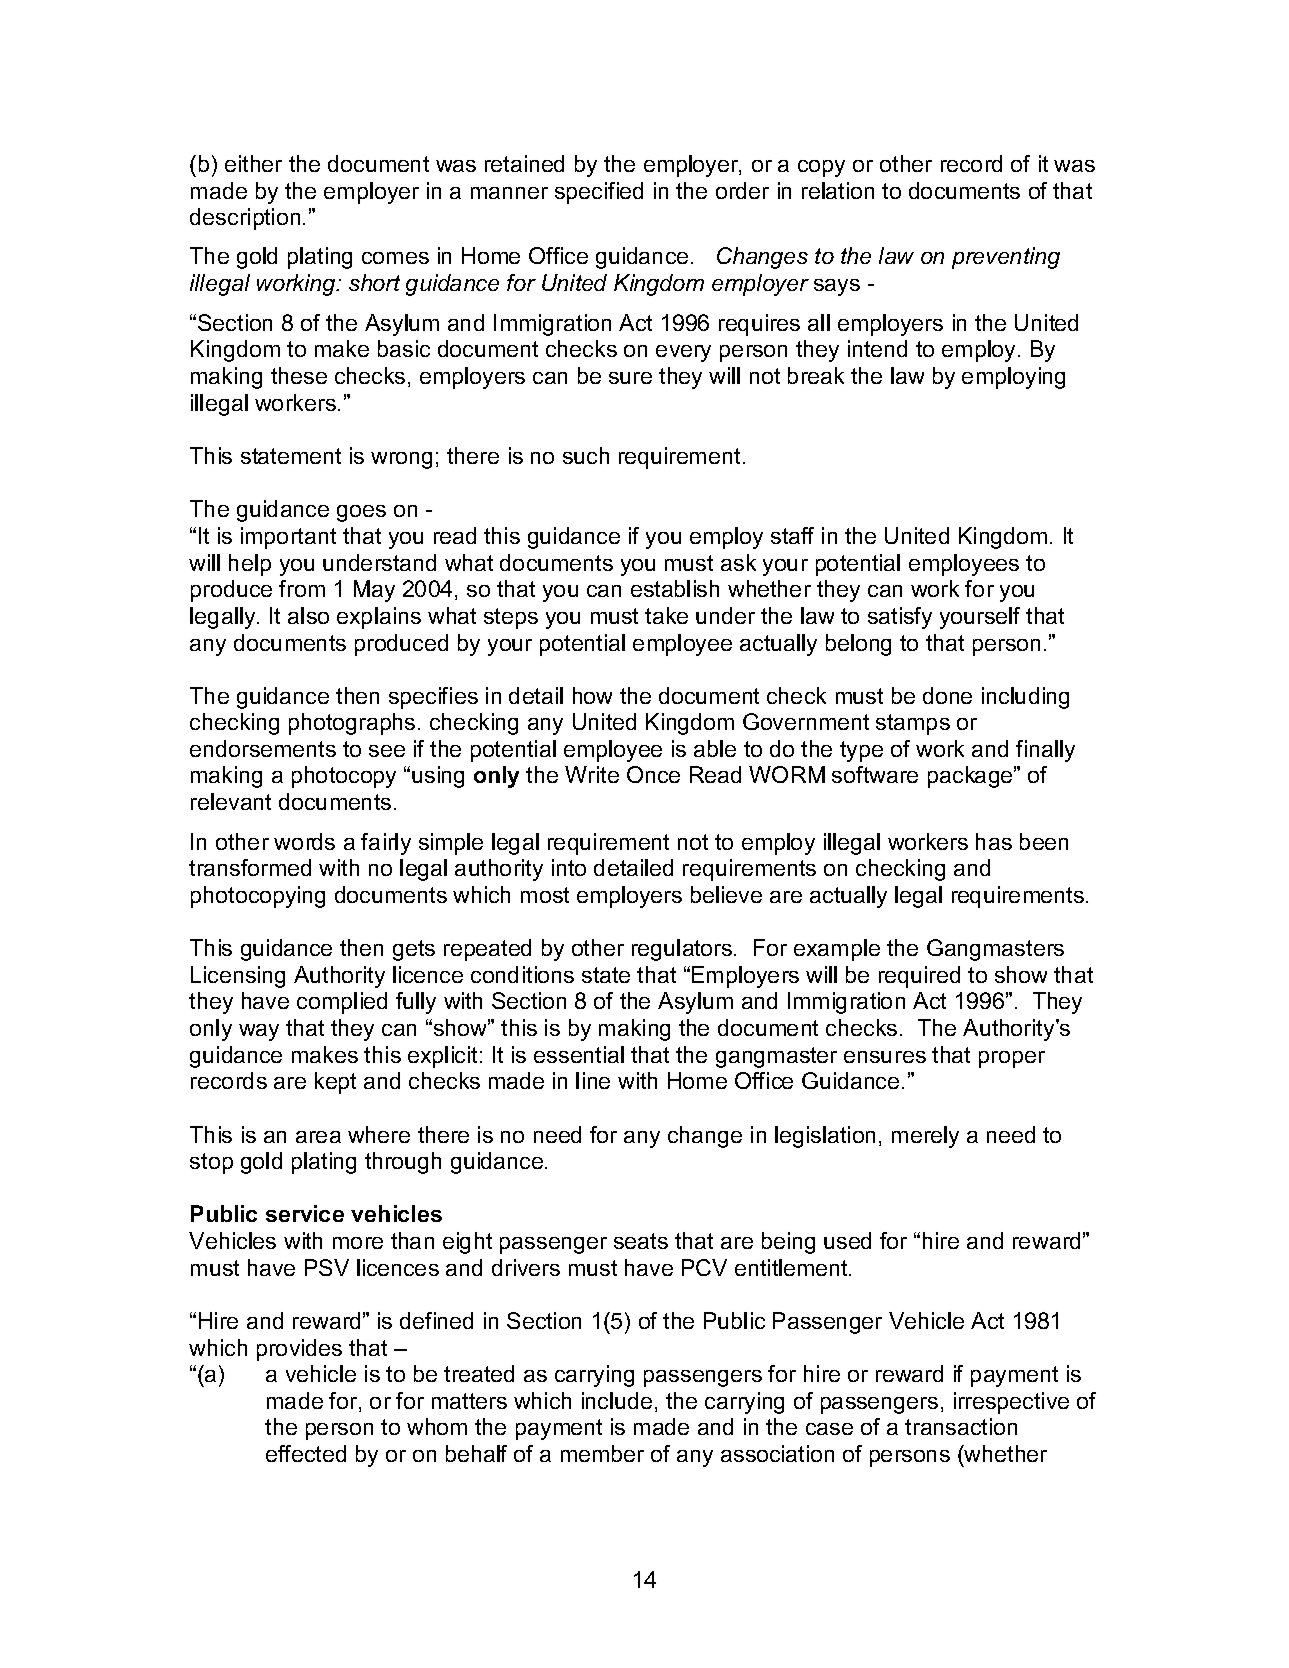  Describe the element at coordinates (306, 1453) in the screenshot. I see `effected` at that location.
